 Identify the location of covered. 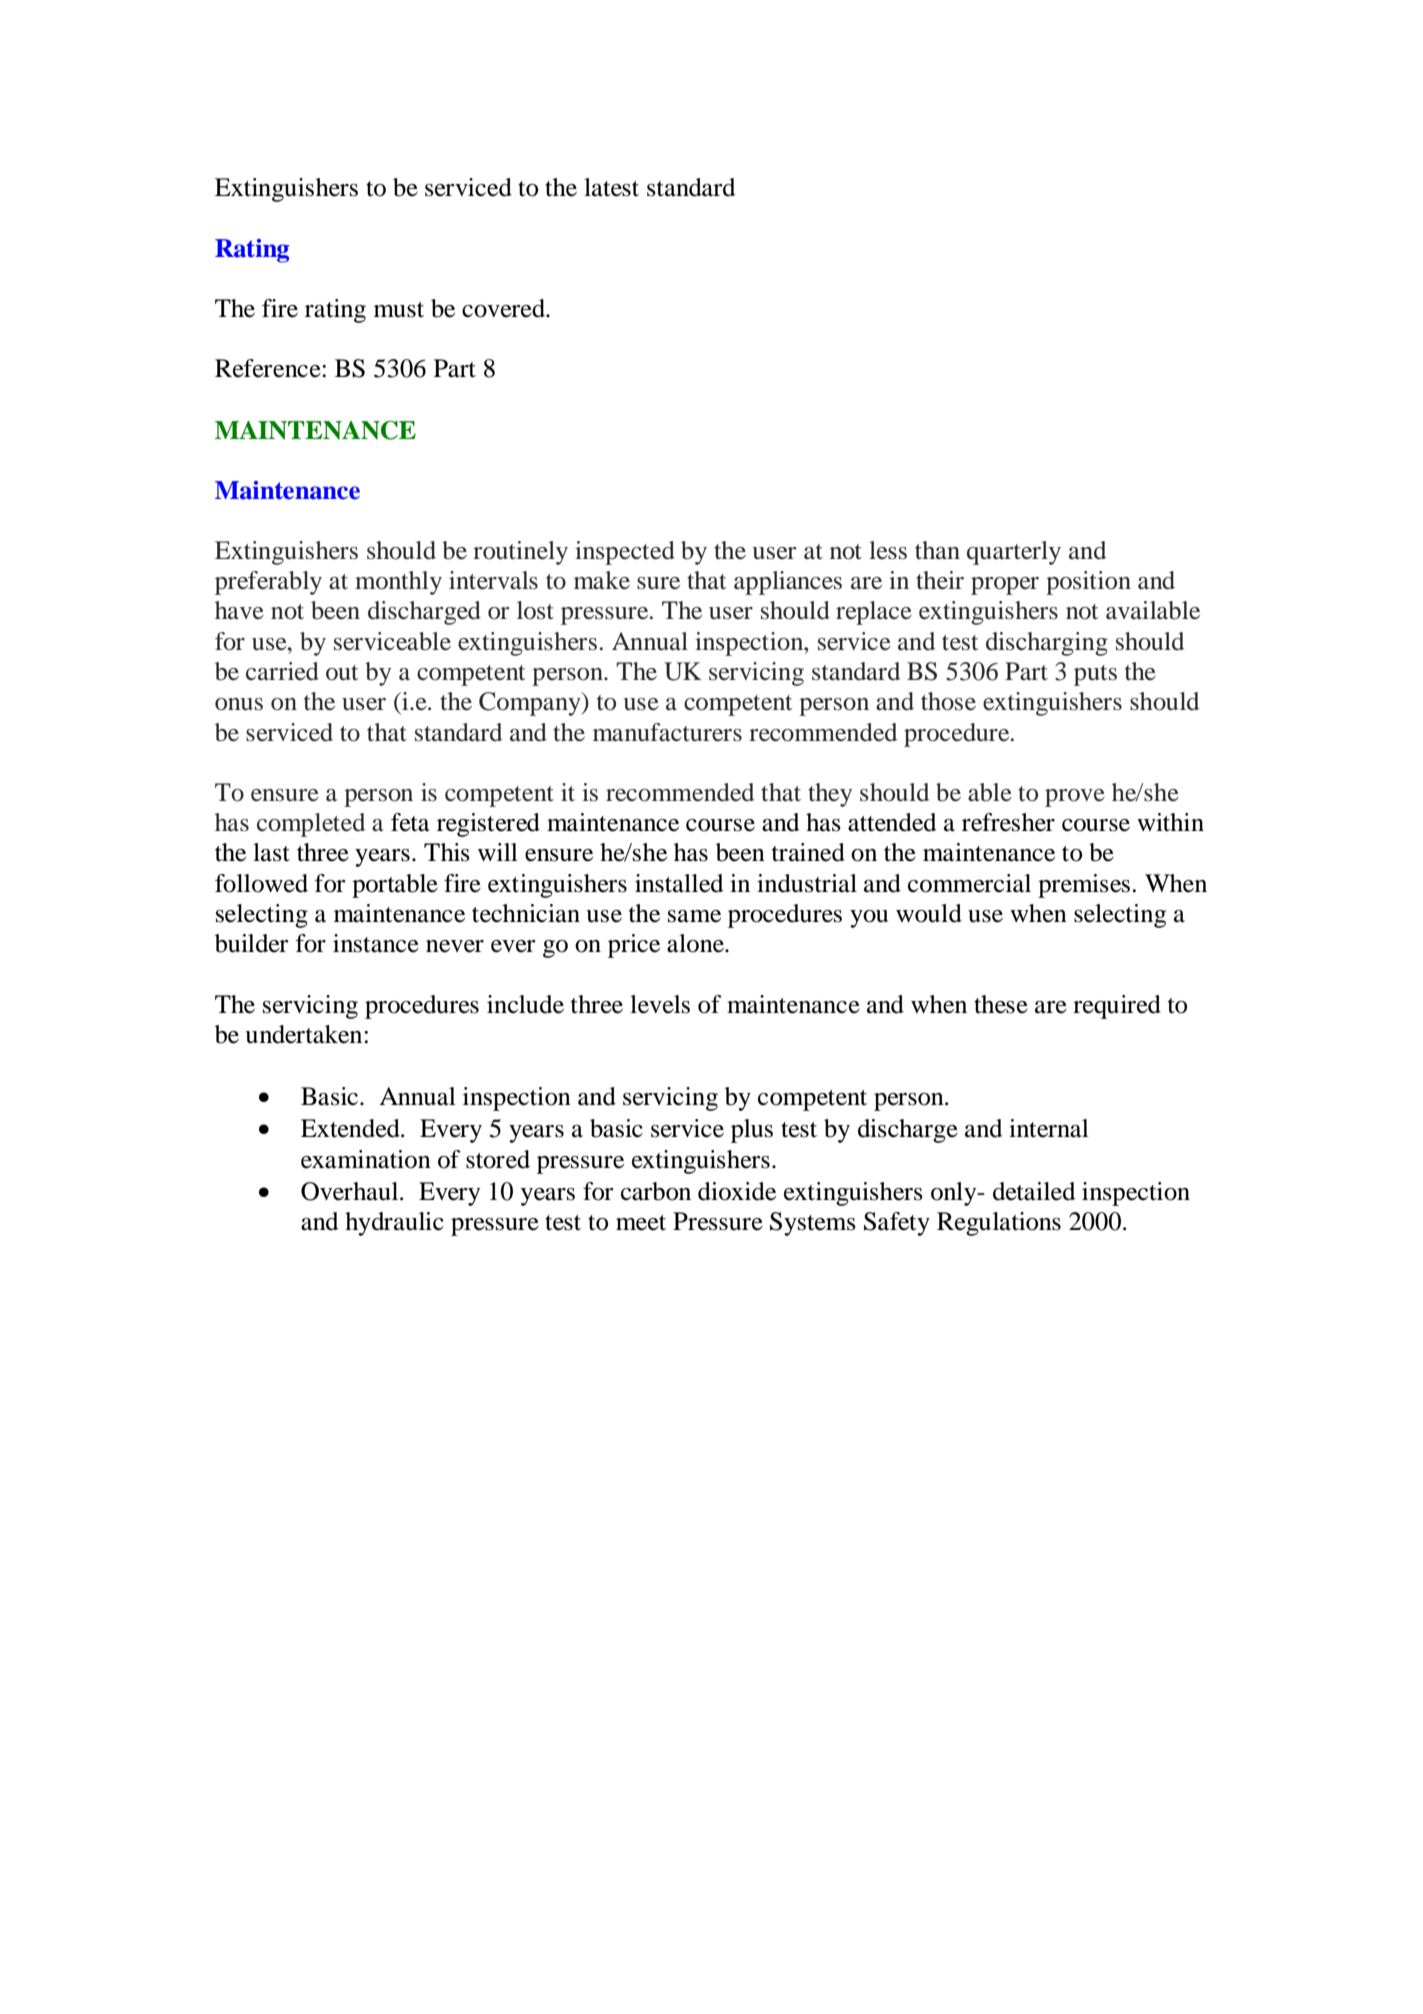
(505, 308).
